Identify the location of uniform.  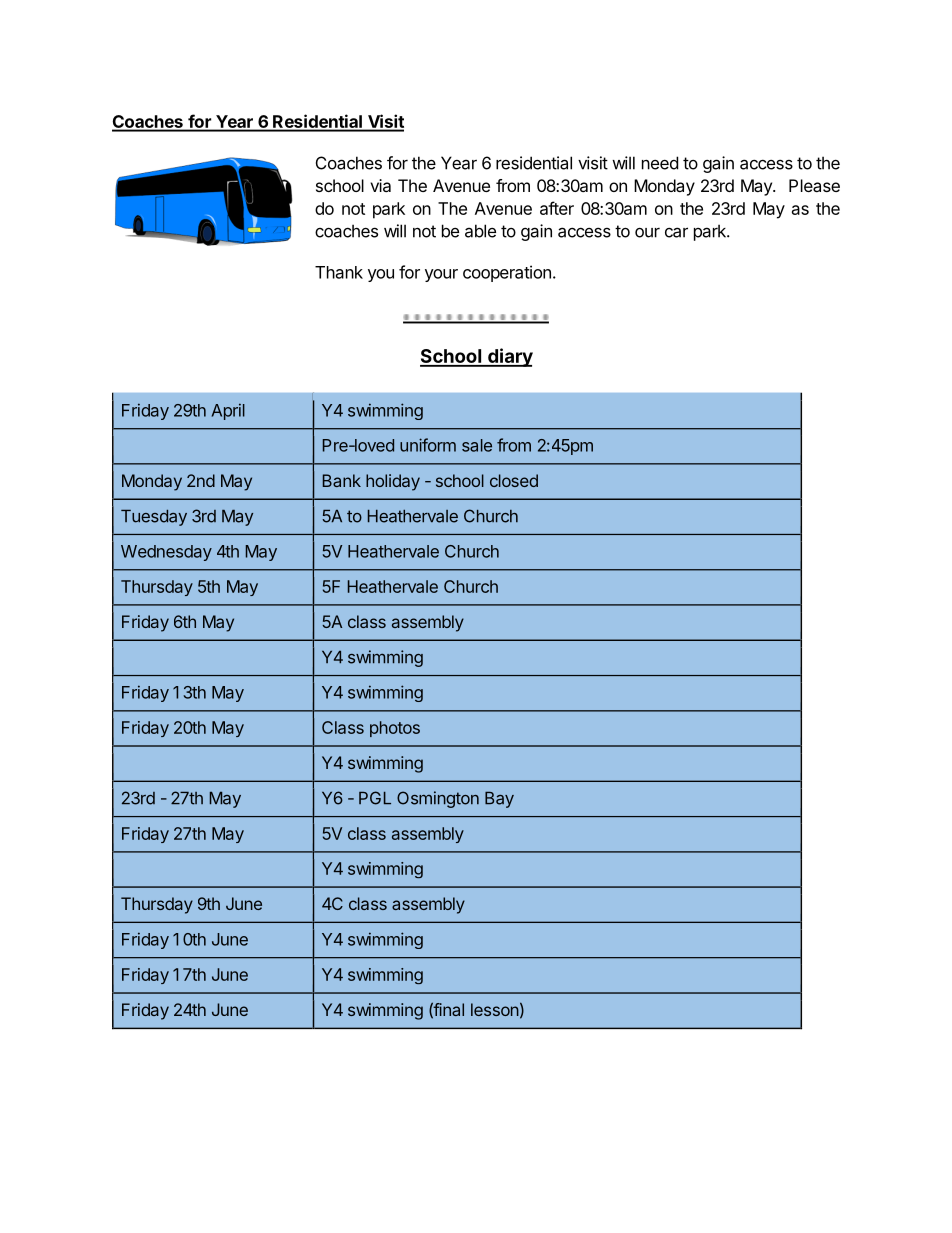
(428, 445).
